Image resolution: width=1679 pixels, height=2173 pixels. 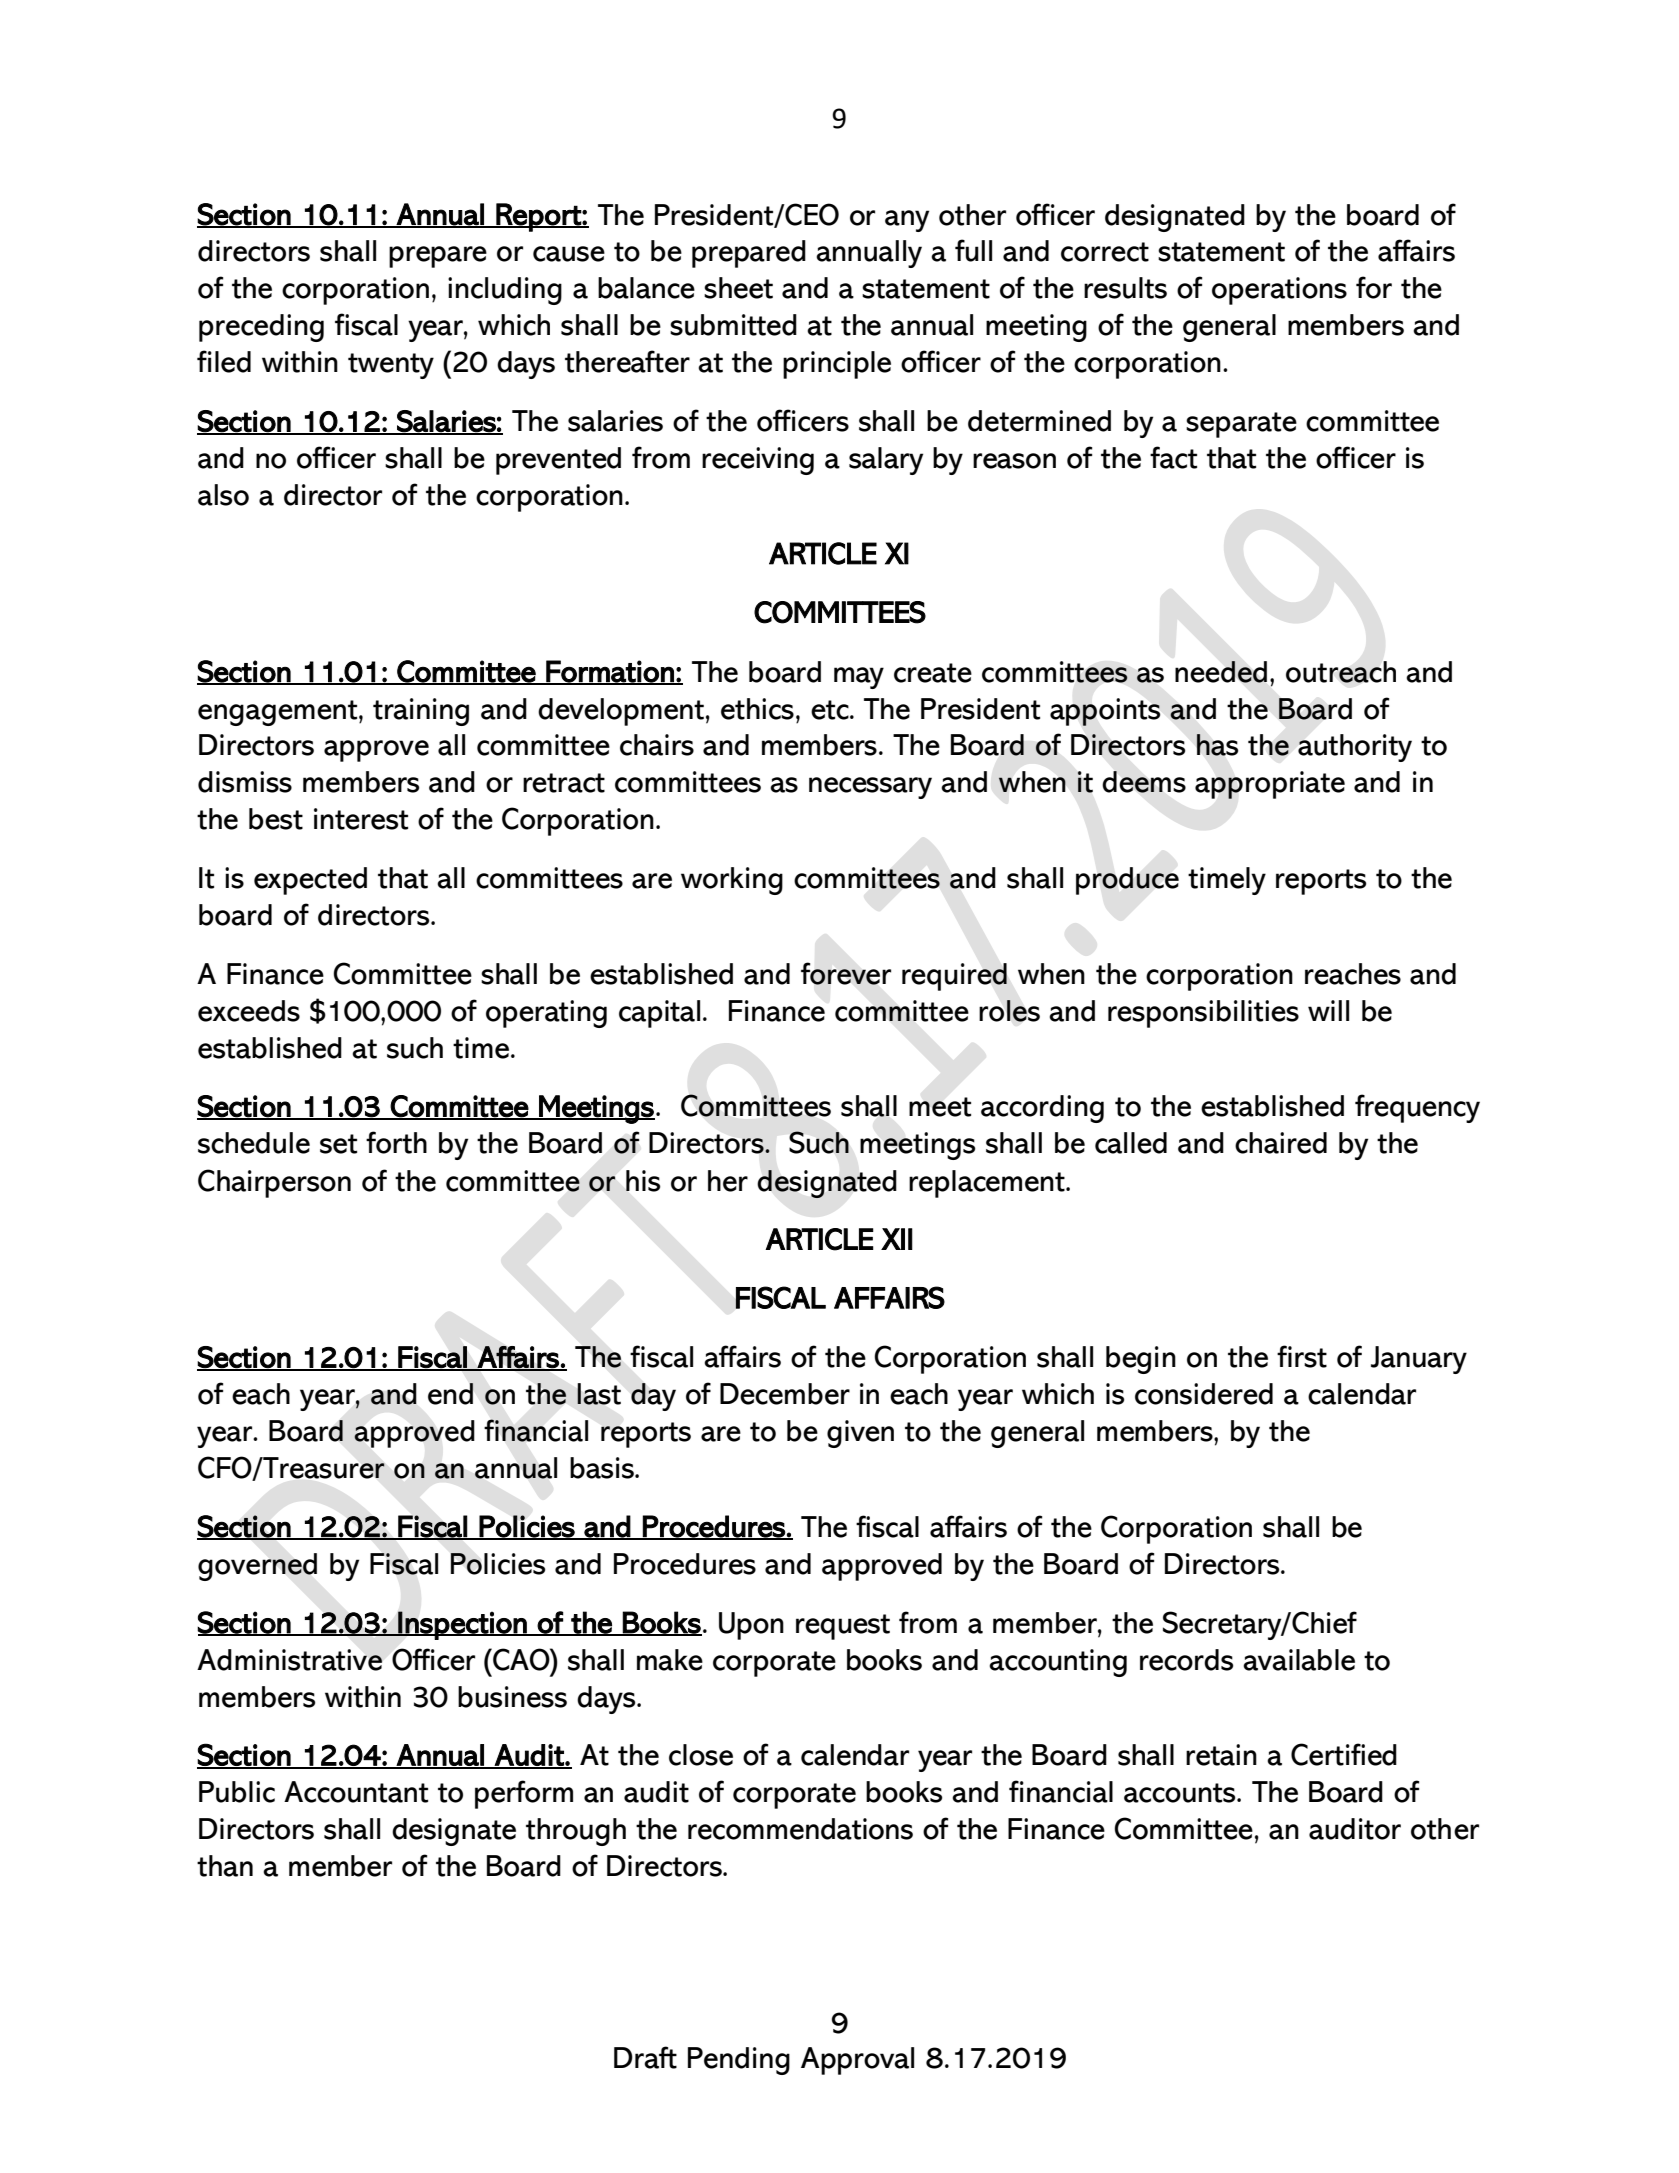 What do you see at coordinates (1299, 1660) in the screenshot?
I see `available` at bounding box center [1299, 1660].
